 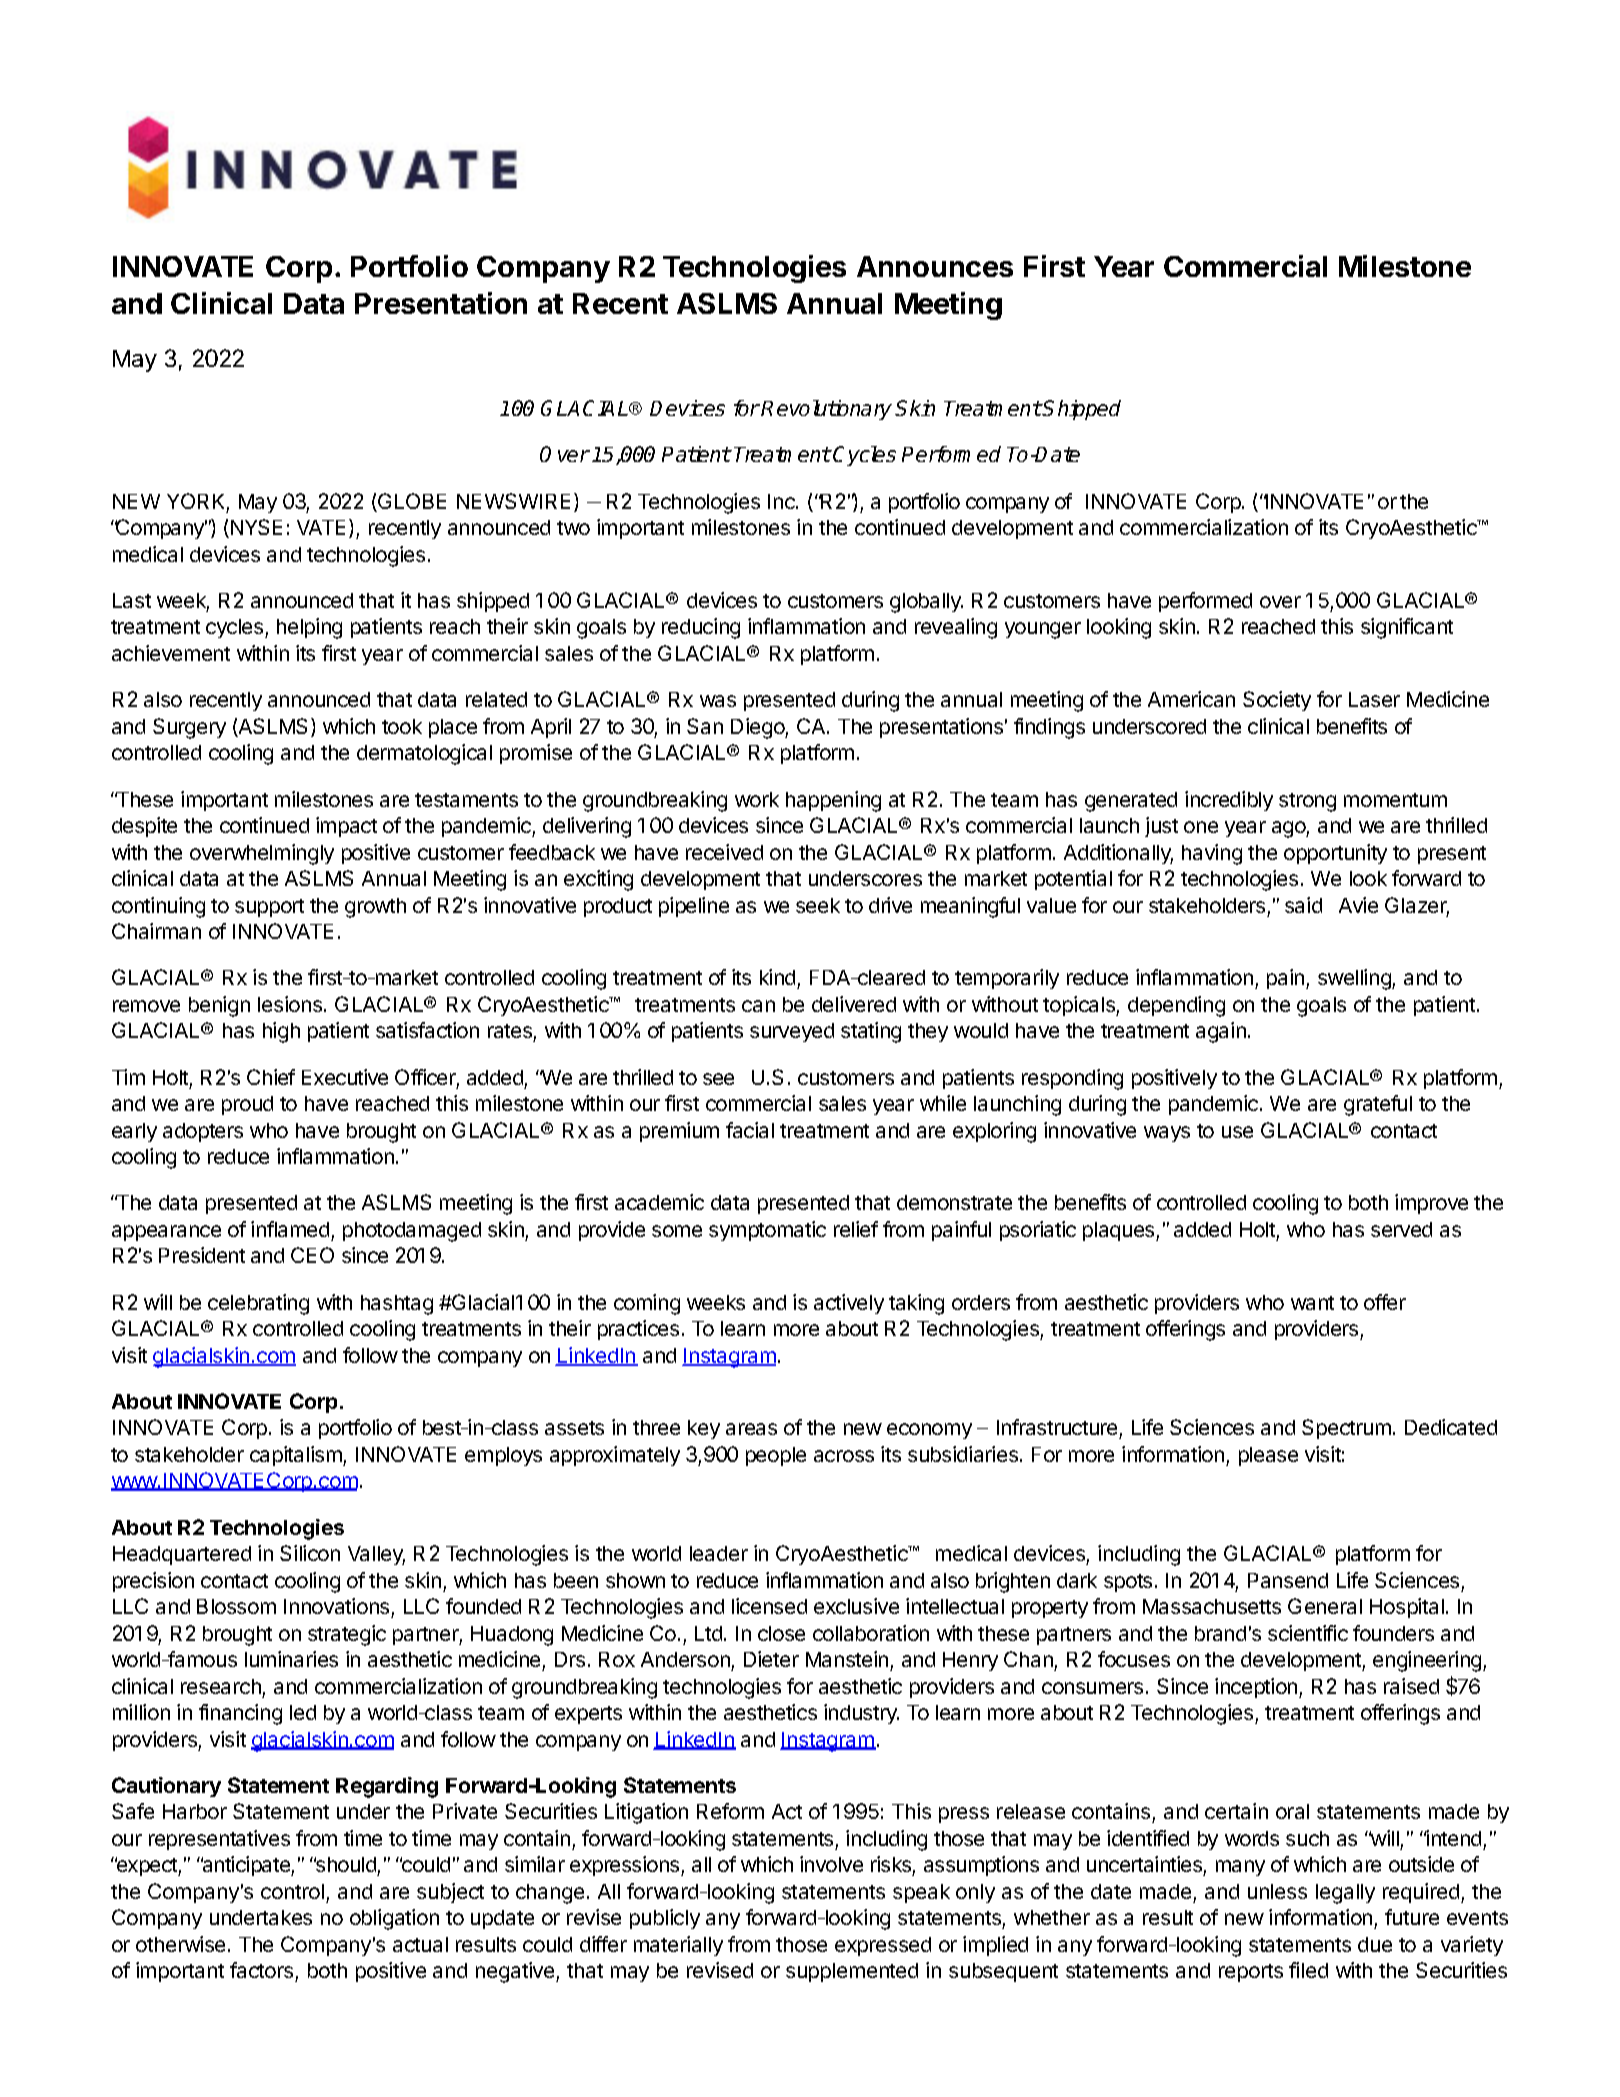 What do you see at coordinates (935, 266) in the screenshot?
I see `Announces` at bounding box center [935, 266].
